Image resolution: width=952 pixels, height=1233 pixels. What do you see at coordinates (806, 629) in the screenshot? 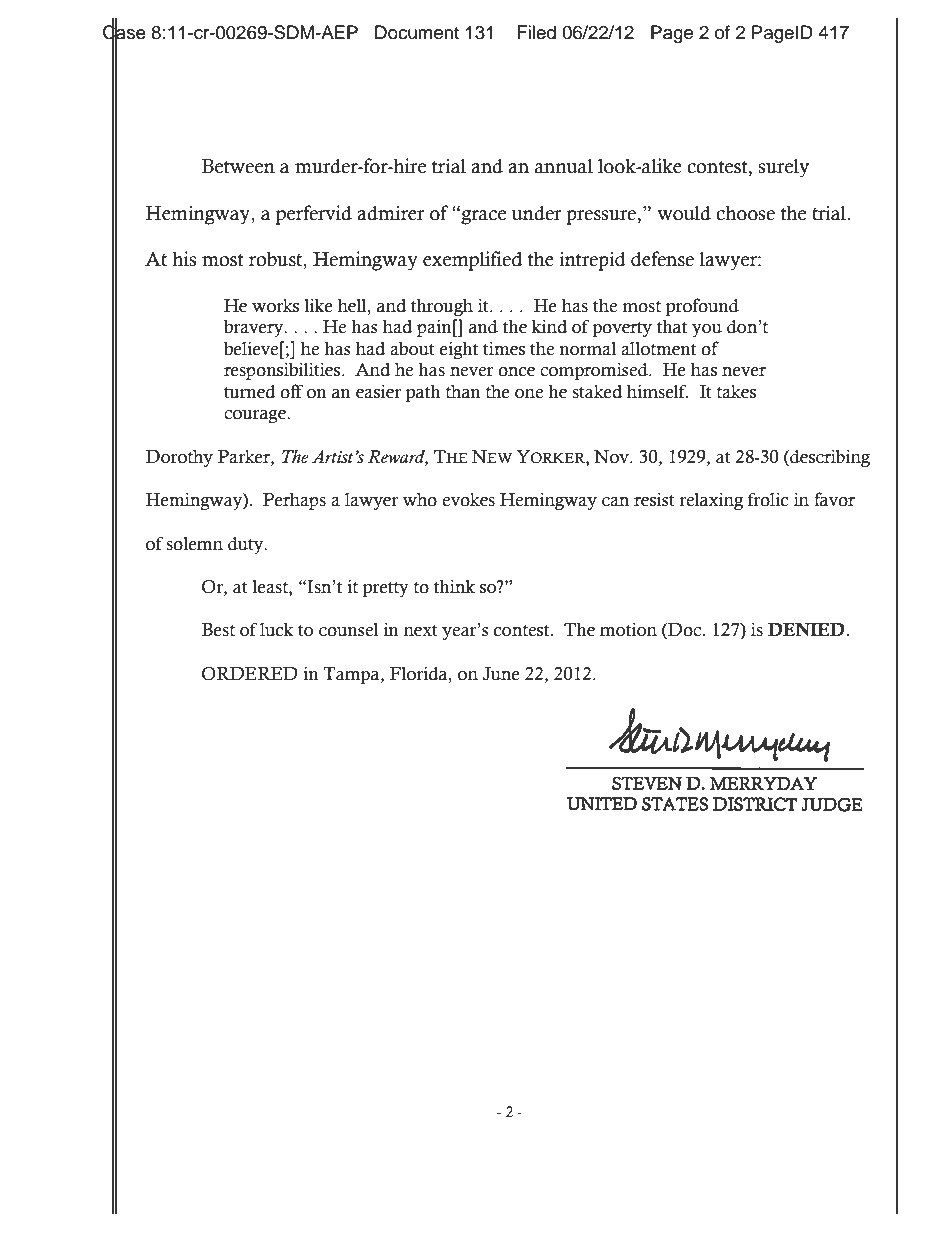
I see `DENIED` at bounding box center [806, 629].
